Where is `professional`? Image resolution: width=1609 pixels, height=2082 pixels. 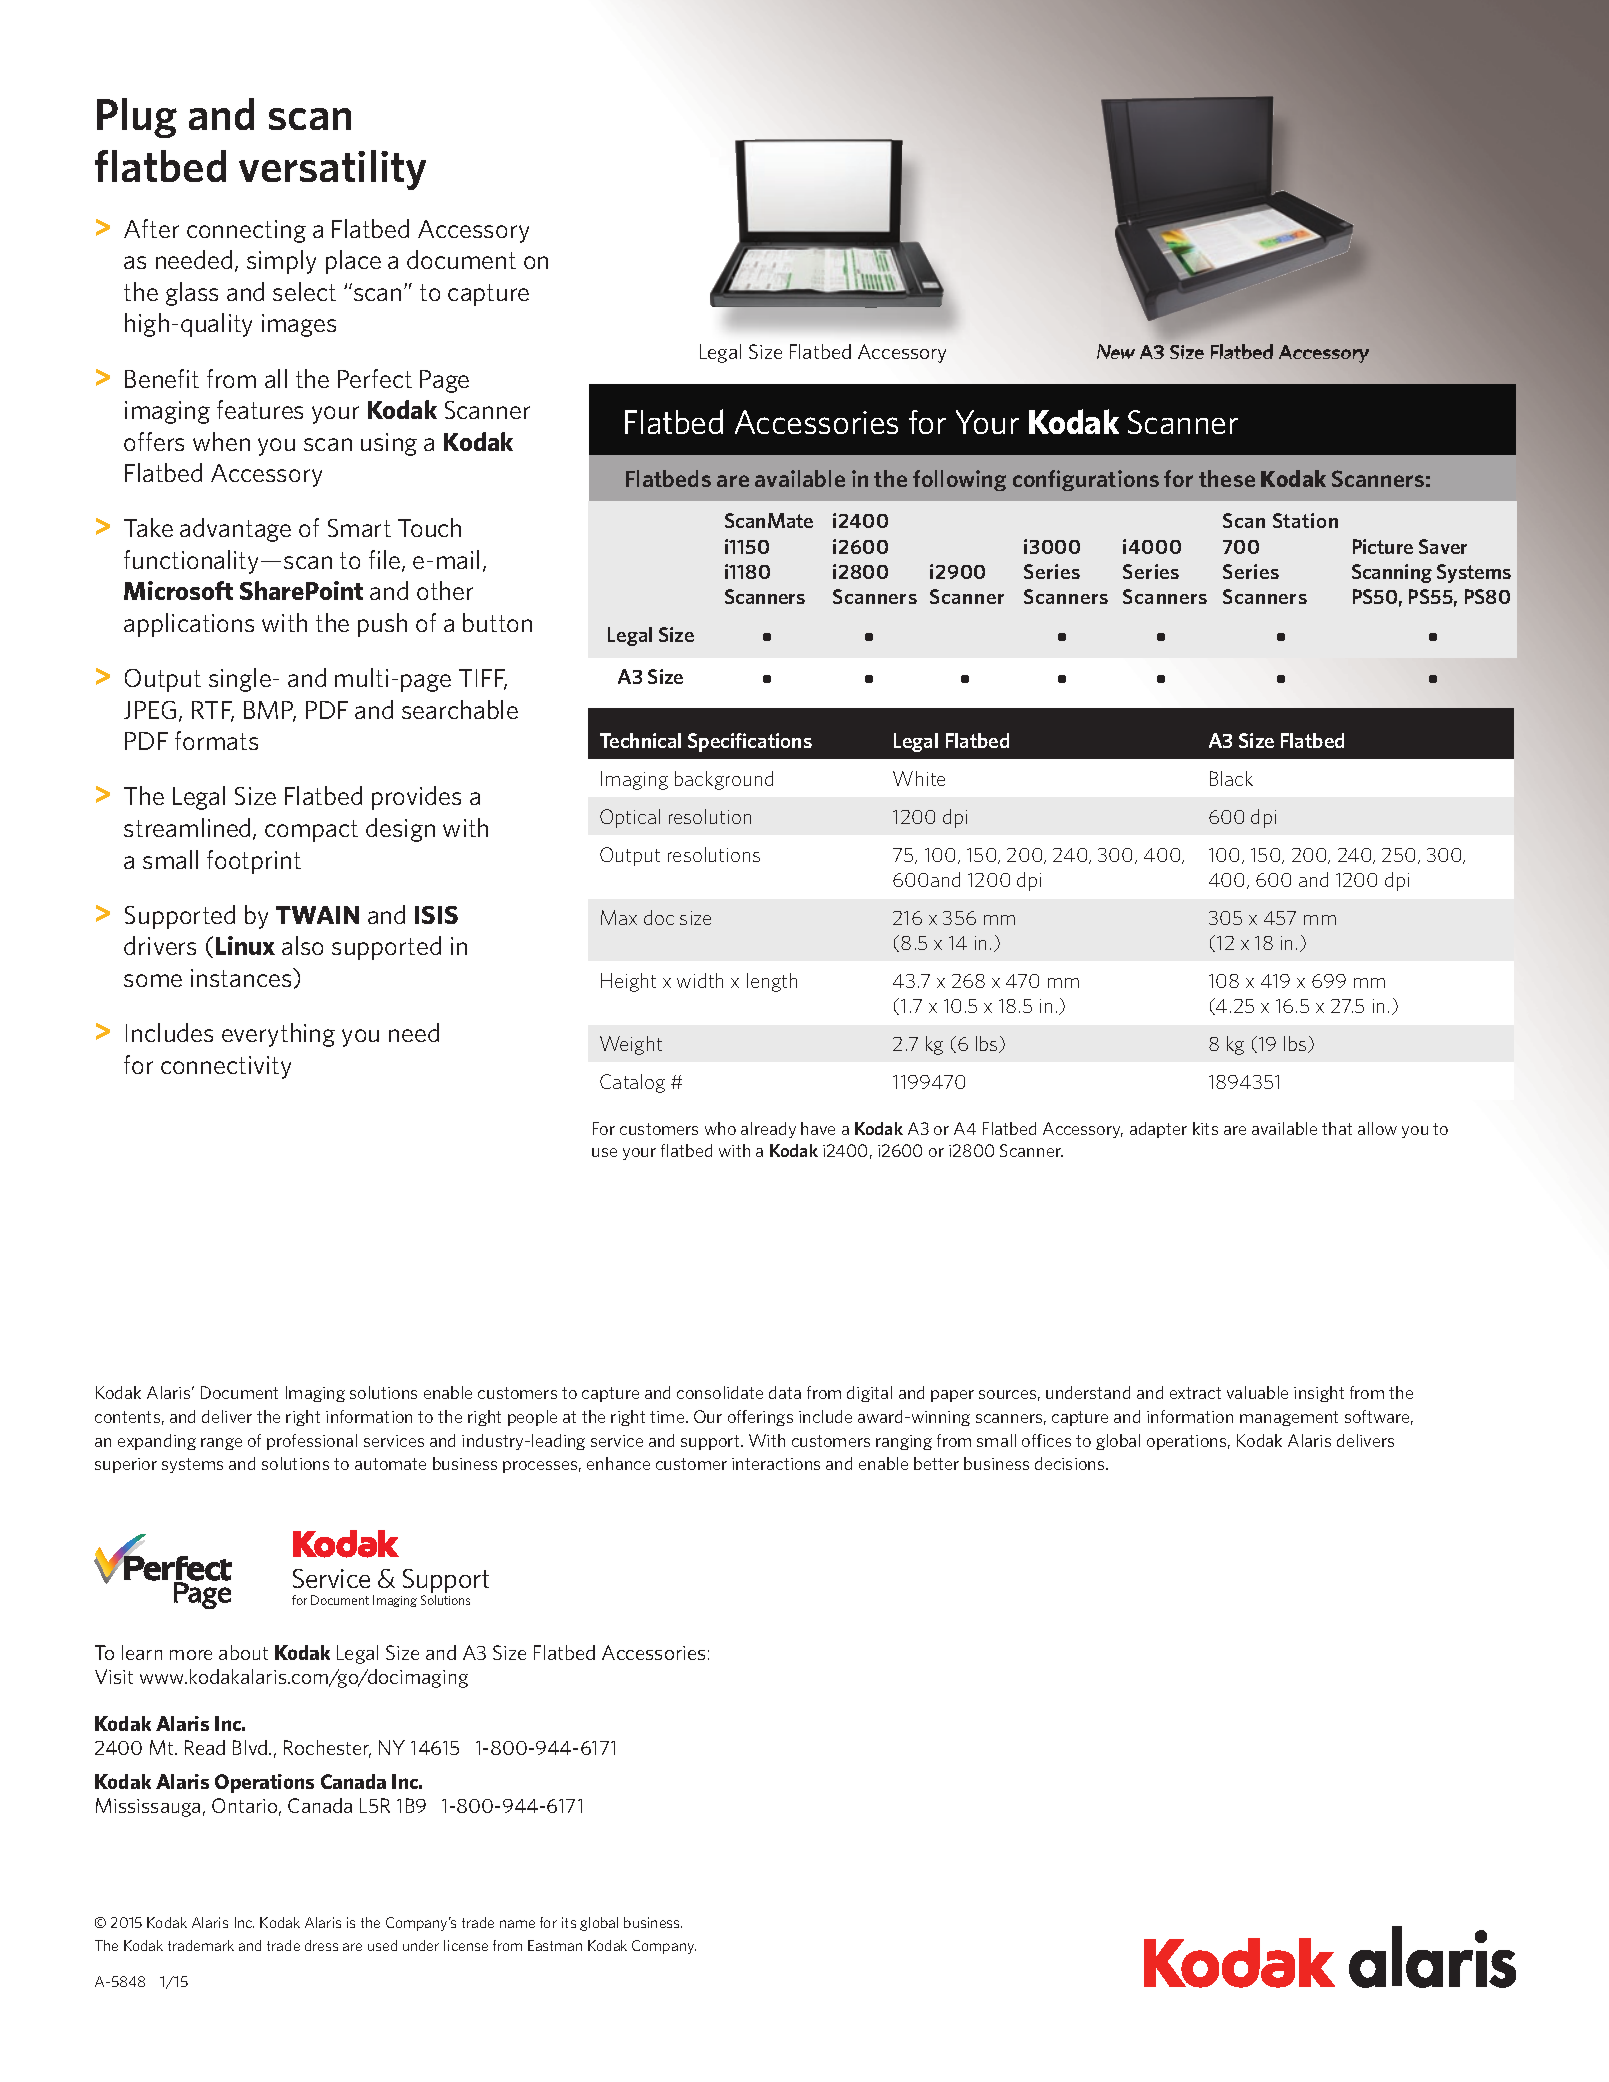 professional is located at coordinates (312, 1442).
